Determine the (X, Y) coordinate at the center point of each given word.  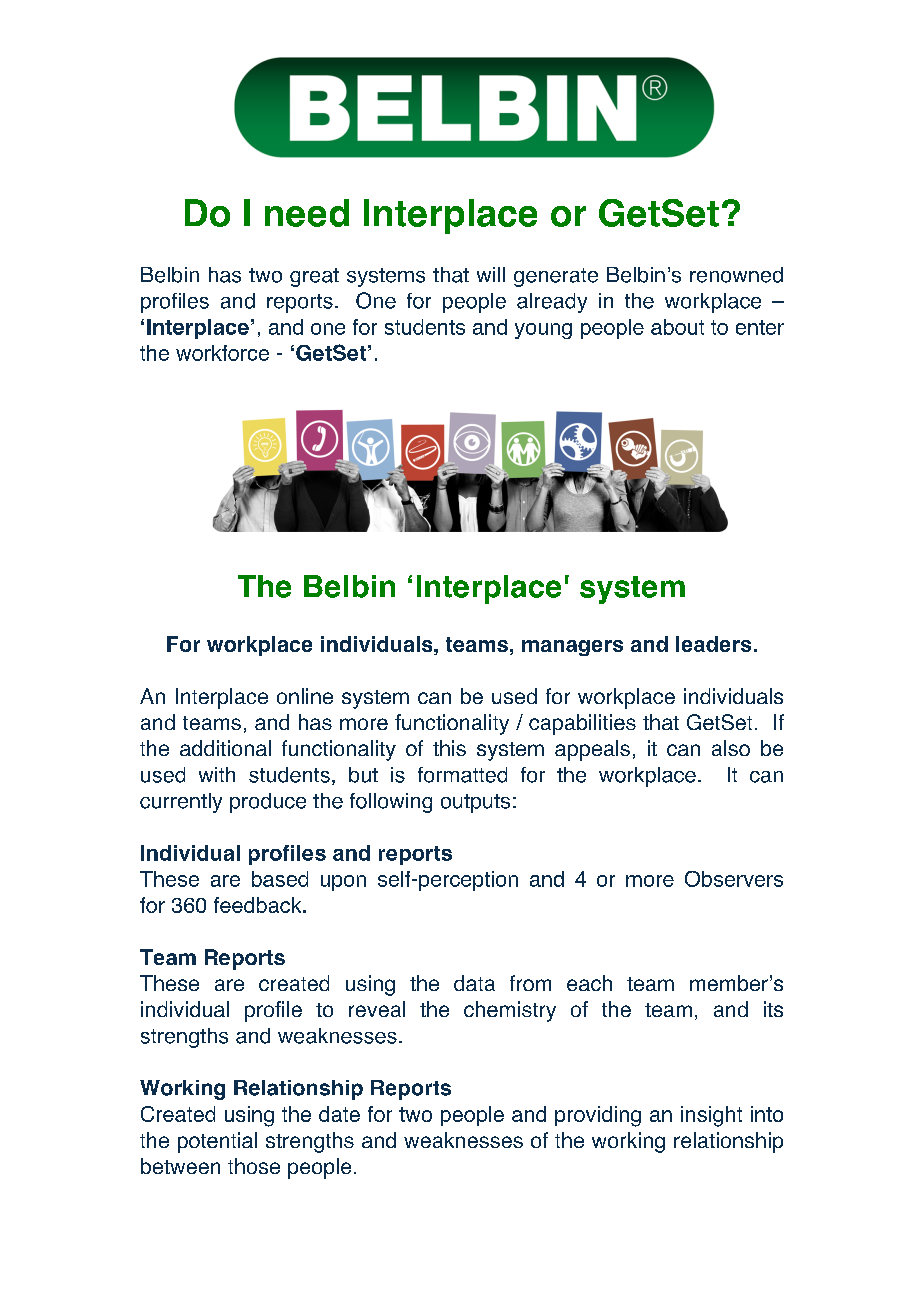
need (307, 213)
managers (572, 648)
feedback (259, 905)
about (677, 327)
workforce (222, 353)
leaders (713, 644)
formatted (462, 775)
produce (268, 803)
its (773, 1009)
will (491, 274)
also (731, 748)
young (543, 331)
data (474, 983)
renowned (736, 275)
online (305, 696)
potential (217, 1142)
